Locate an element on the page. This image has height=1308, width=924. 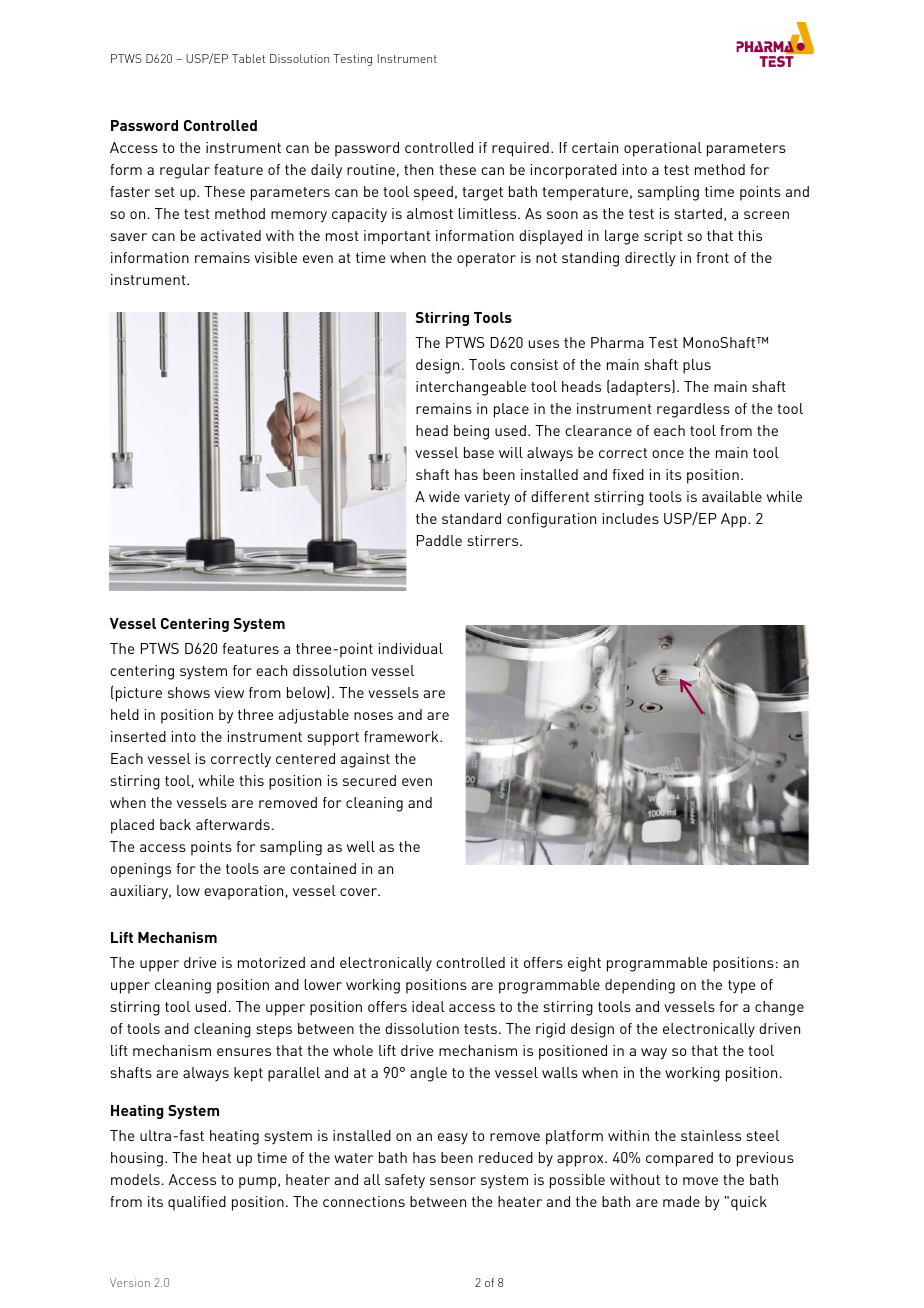
qualified is located at coordinates (197, 1203).
